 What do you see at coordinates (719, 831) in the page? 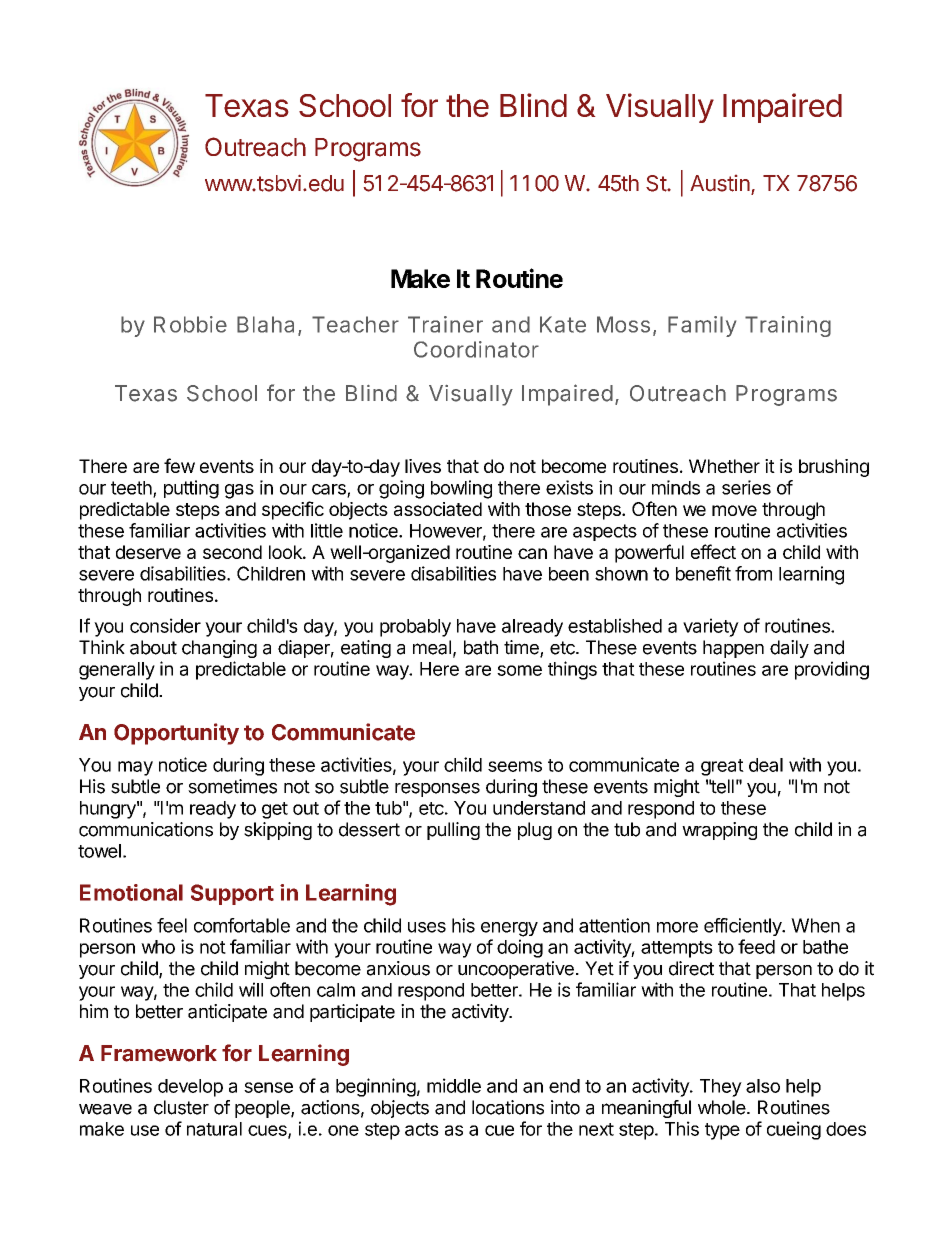
I see `wrapping` at bounding box center [719, 831].
